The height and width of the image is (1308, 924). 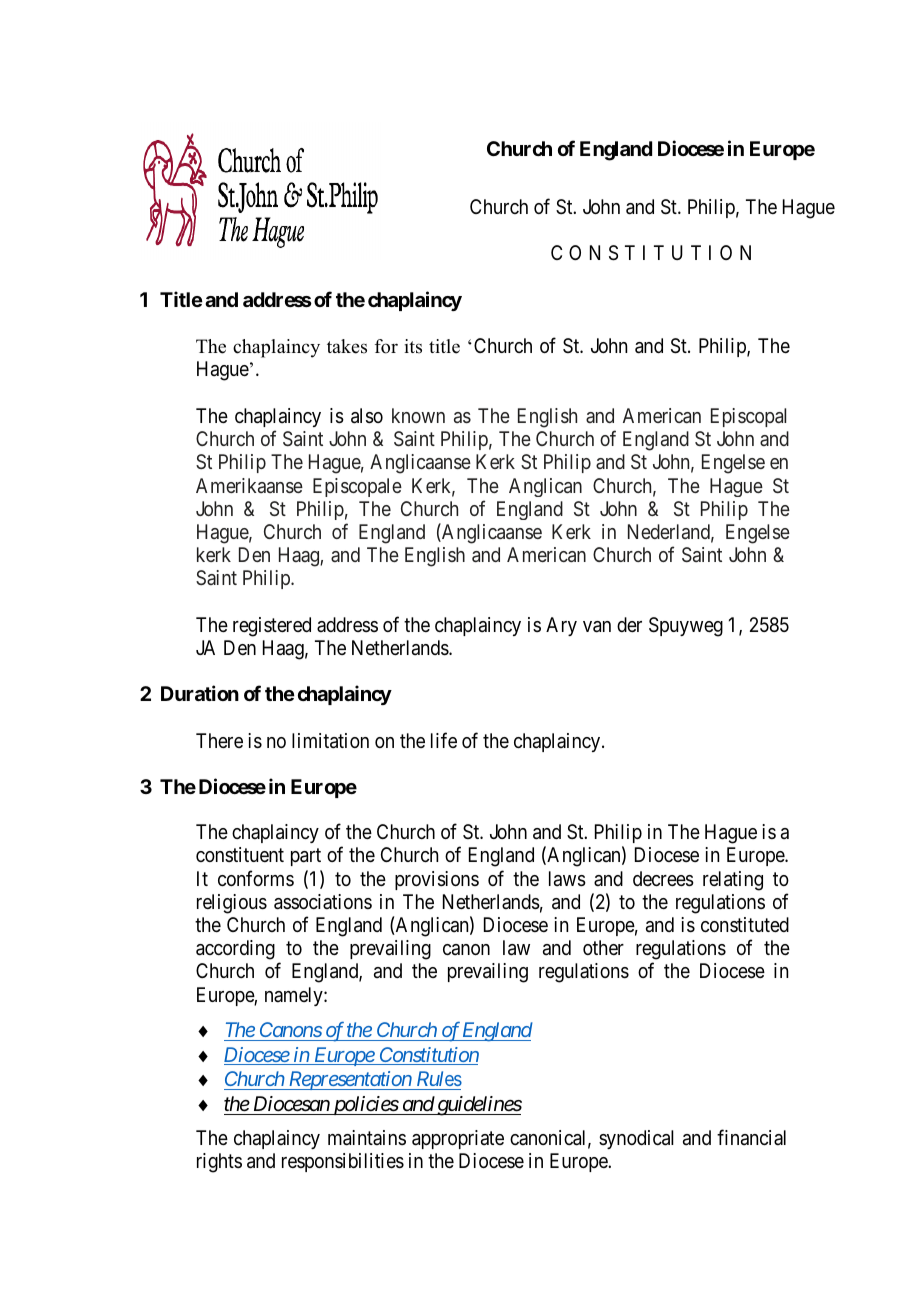 What do you see at coordinates (663, 879) in the image?
I see `decrees` at bounding box center [663, 879].
